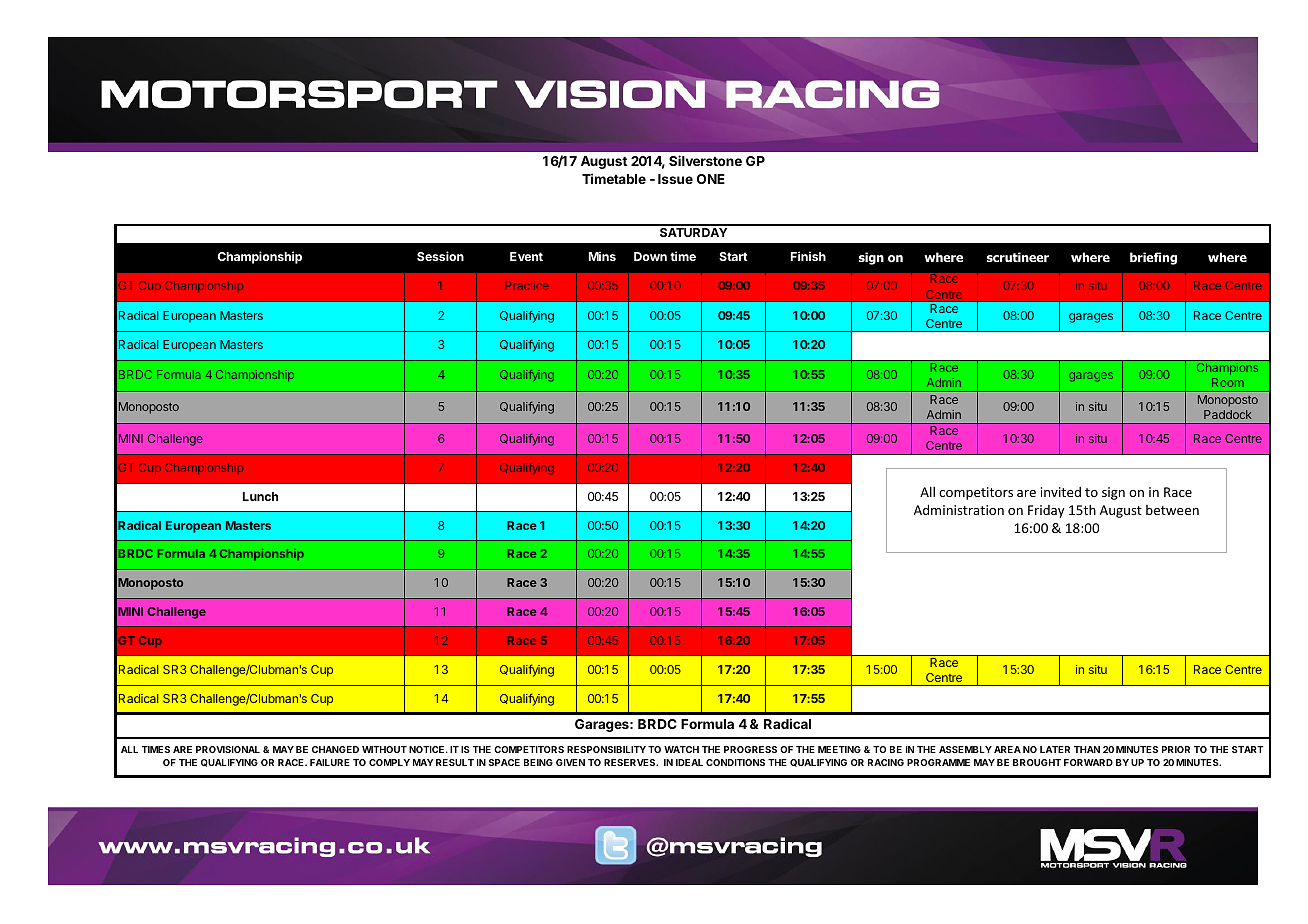  I want to click on briefing, so click(1153, 258).
